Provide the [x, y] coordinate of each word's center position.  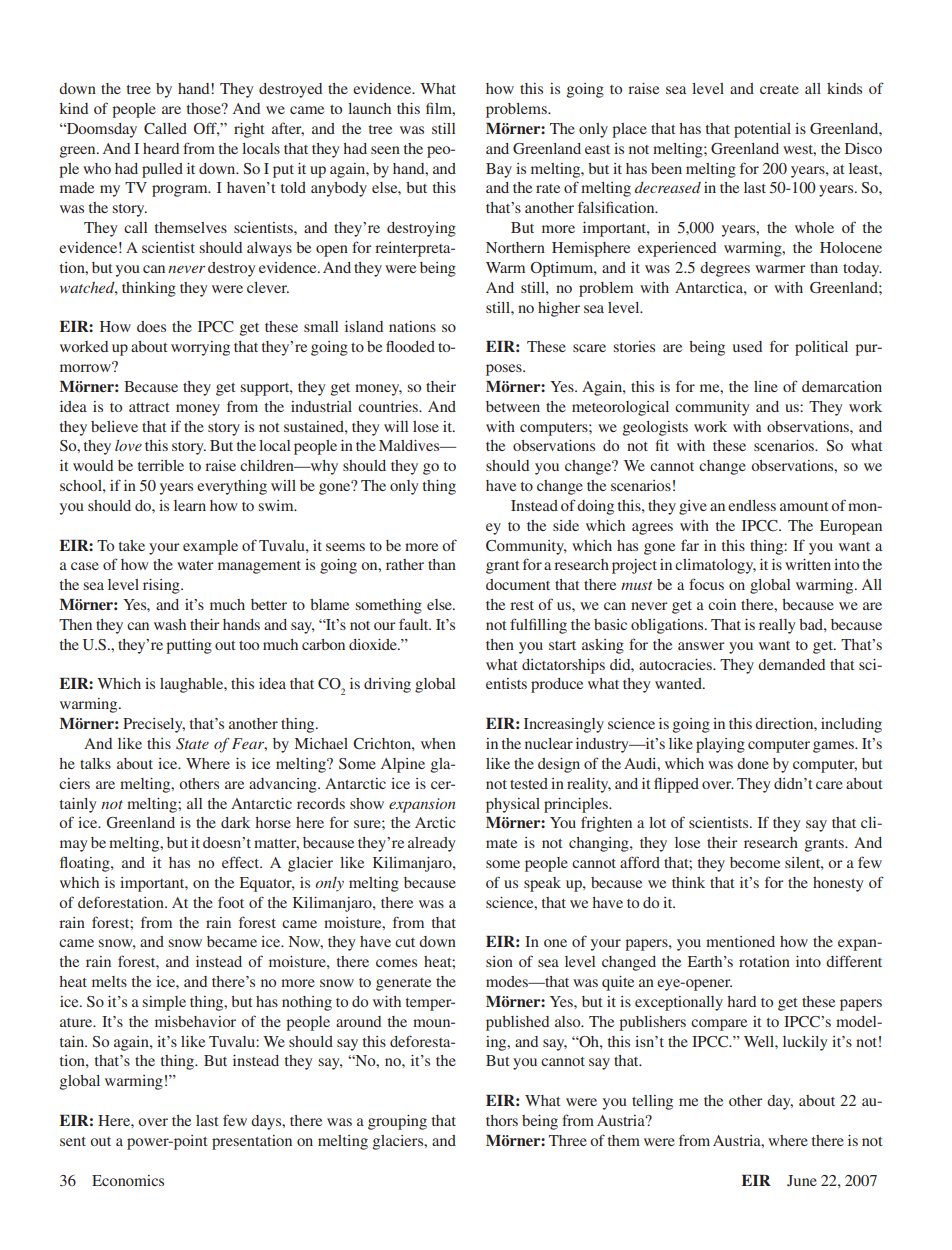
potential [762, 130]
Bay [499, 170]
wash [170, 624]
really [777, 626]
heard [161, 148]
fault [415, 624]
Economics [128, 1180]
